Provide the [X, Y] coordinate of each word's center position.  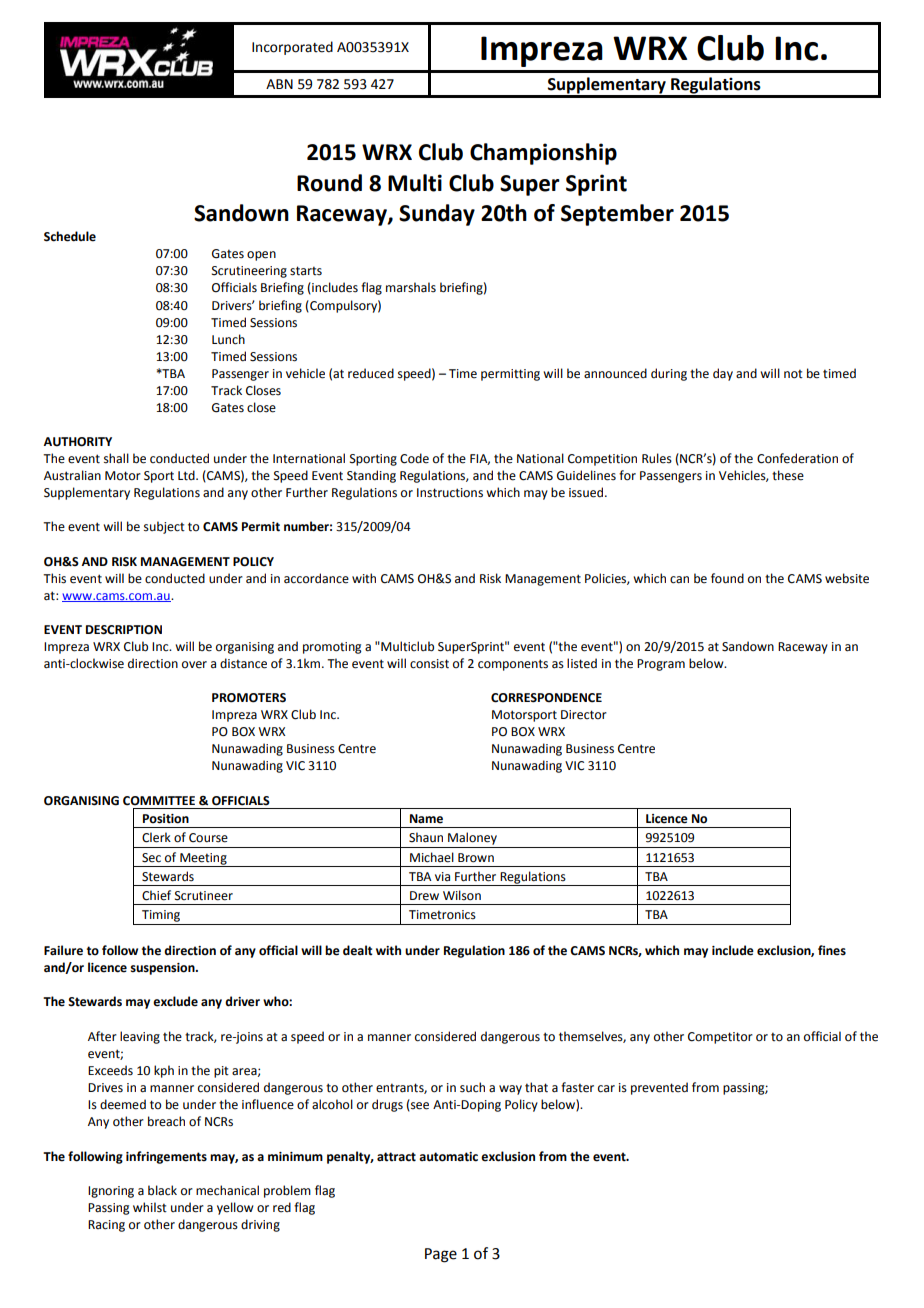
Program [661, 665]
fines [832, 950]
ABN [279, 84]
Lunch [228, 339]
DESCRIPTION [124, 630]
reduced [371, 373]
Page [441, 1255]
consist [429, 664]
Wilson [462, 895]
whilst [150, 1207]
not [793, 374]
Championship [543, 154]
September [617, 215]
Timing [161, 916]
